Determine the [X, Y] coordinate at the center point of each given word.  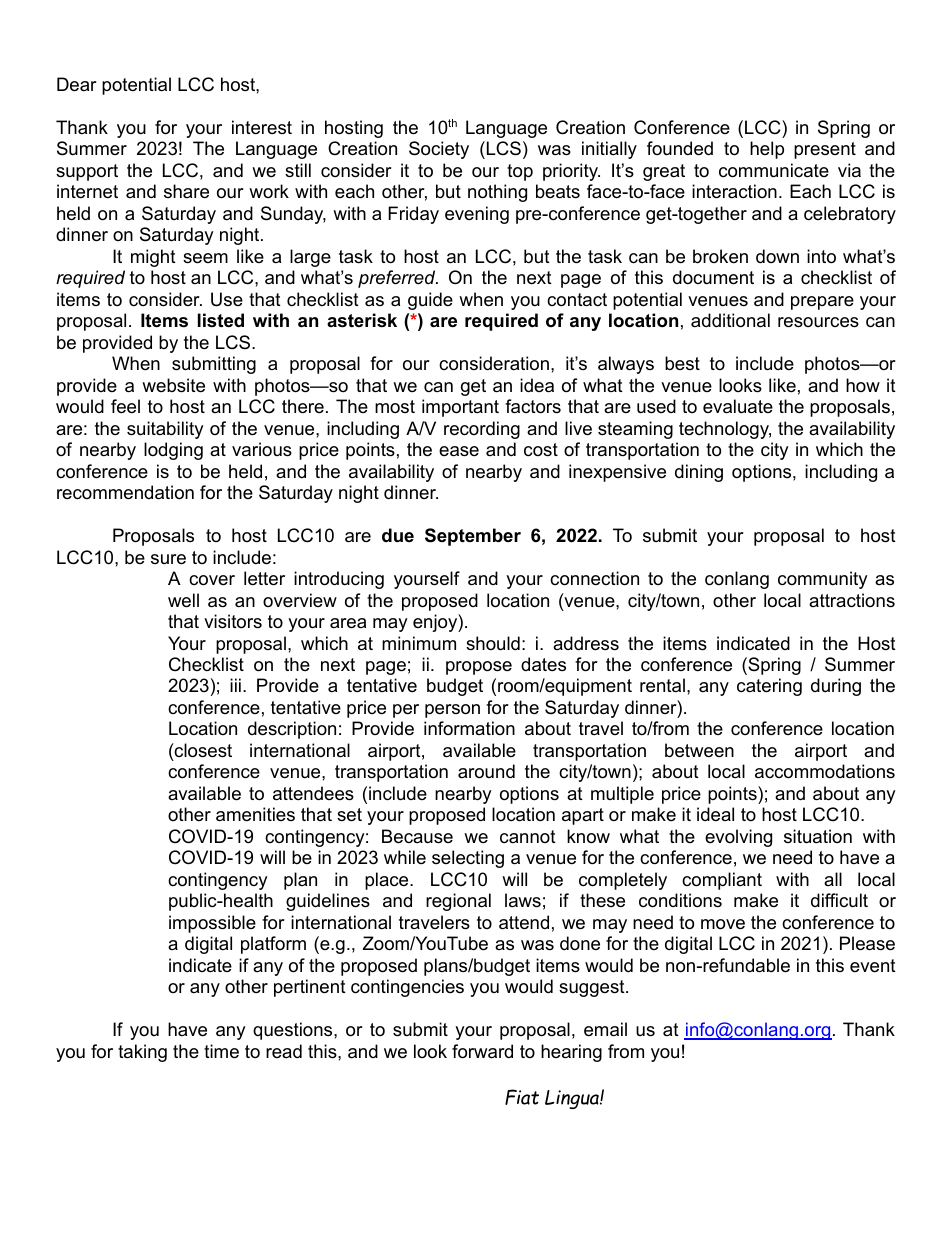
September [473, 537]
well [183, 600]
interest [262, 127]
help [767, 150]
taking [142, 1053]
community [823, 580]
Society [439, 150]
